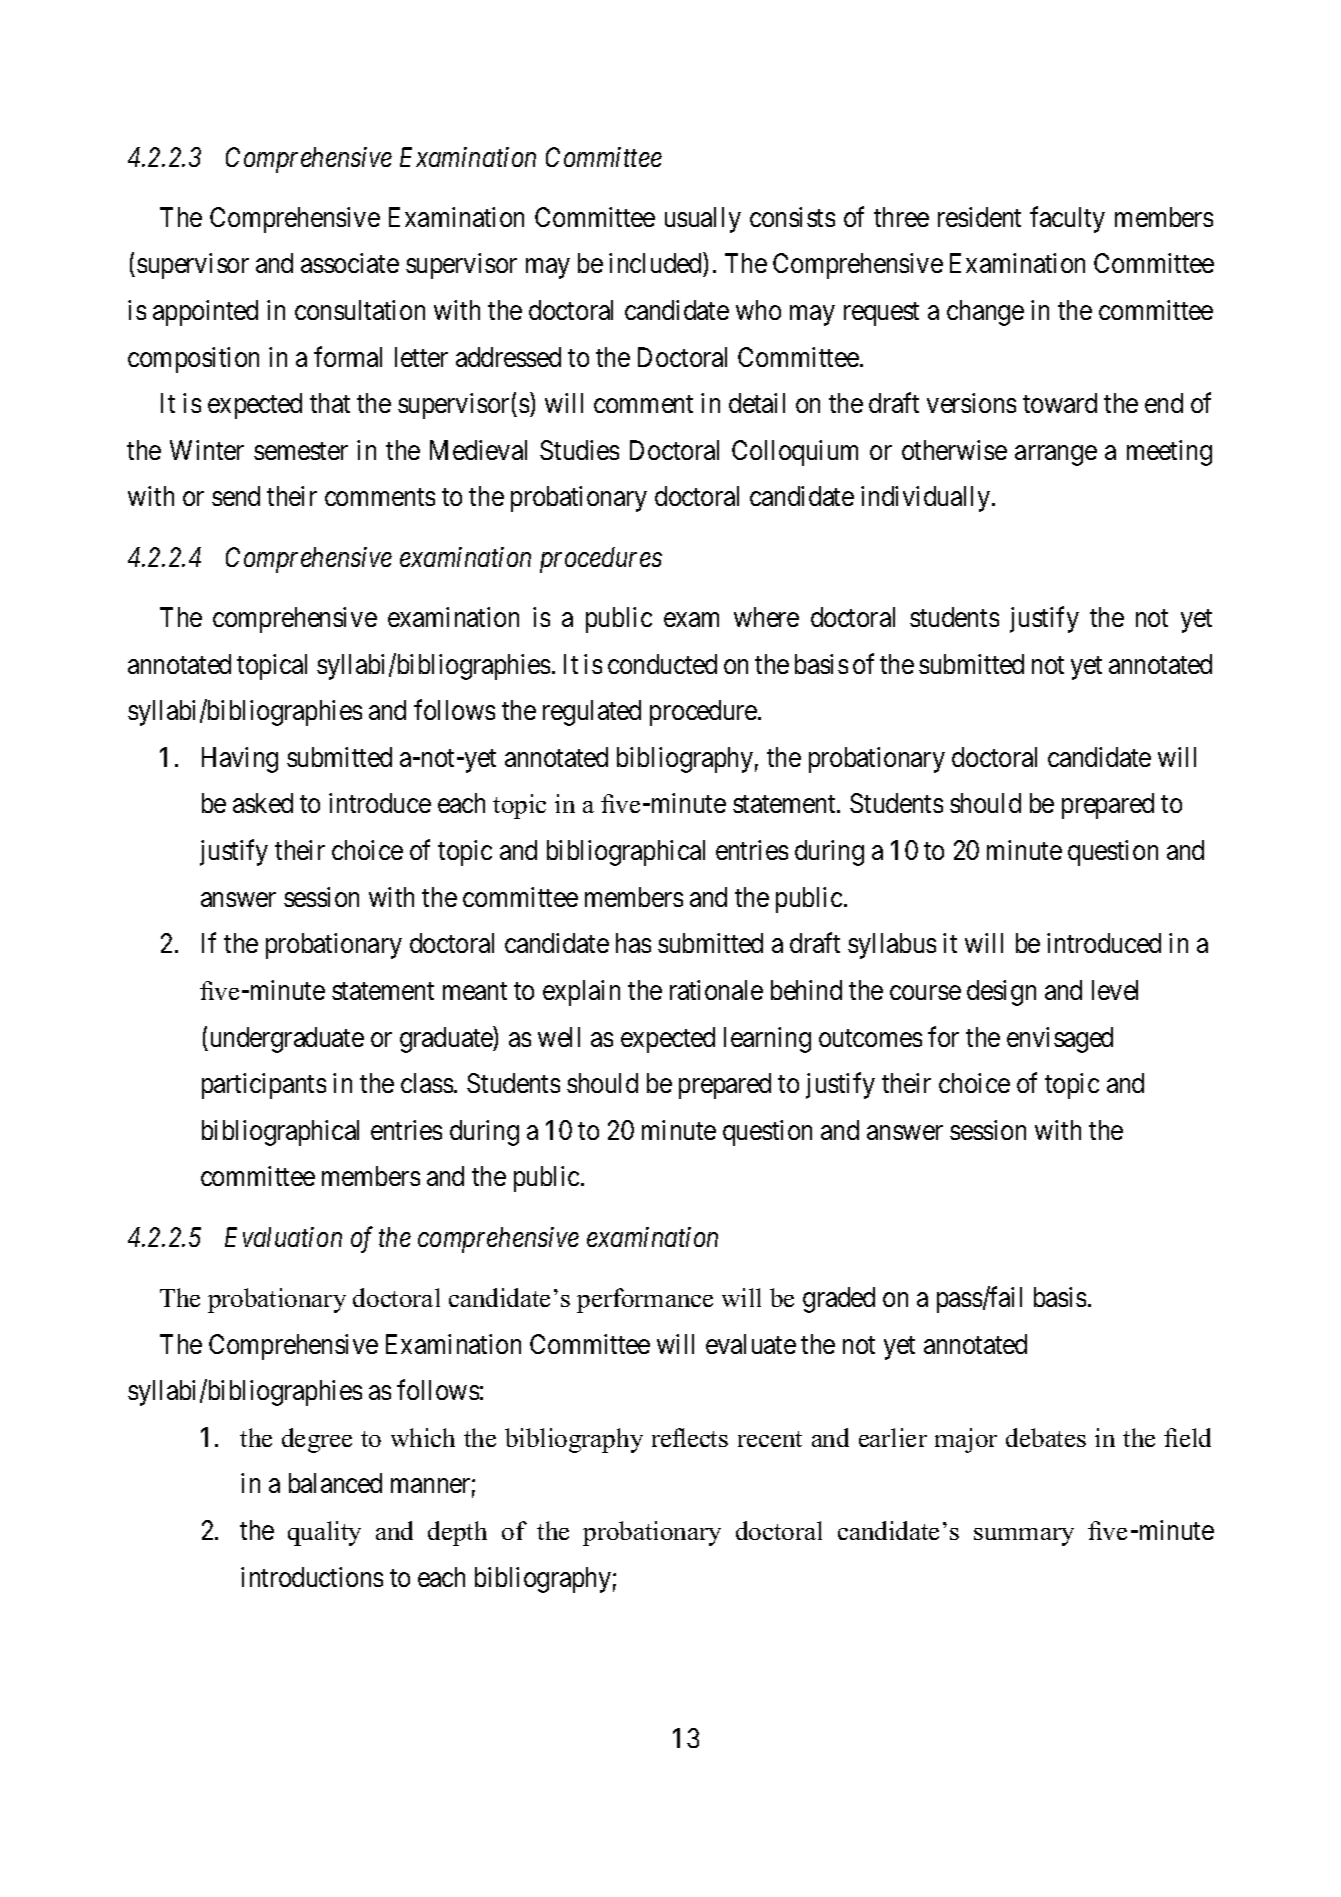 The height and width of the screenshot is (1897, 1341). I want to click on has, so click(633, 943).
